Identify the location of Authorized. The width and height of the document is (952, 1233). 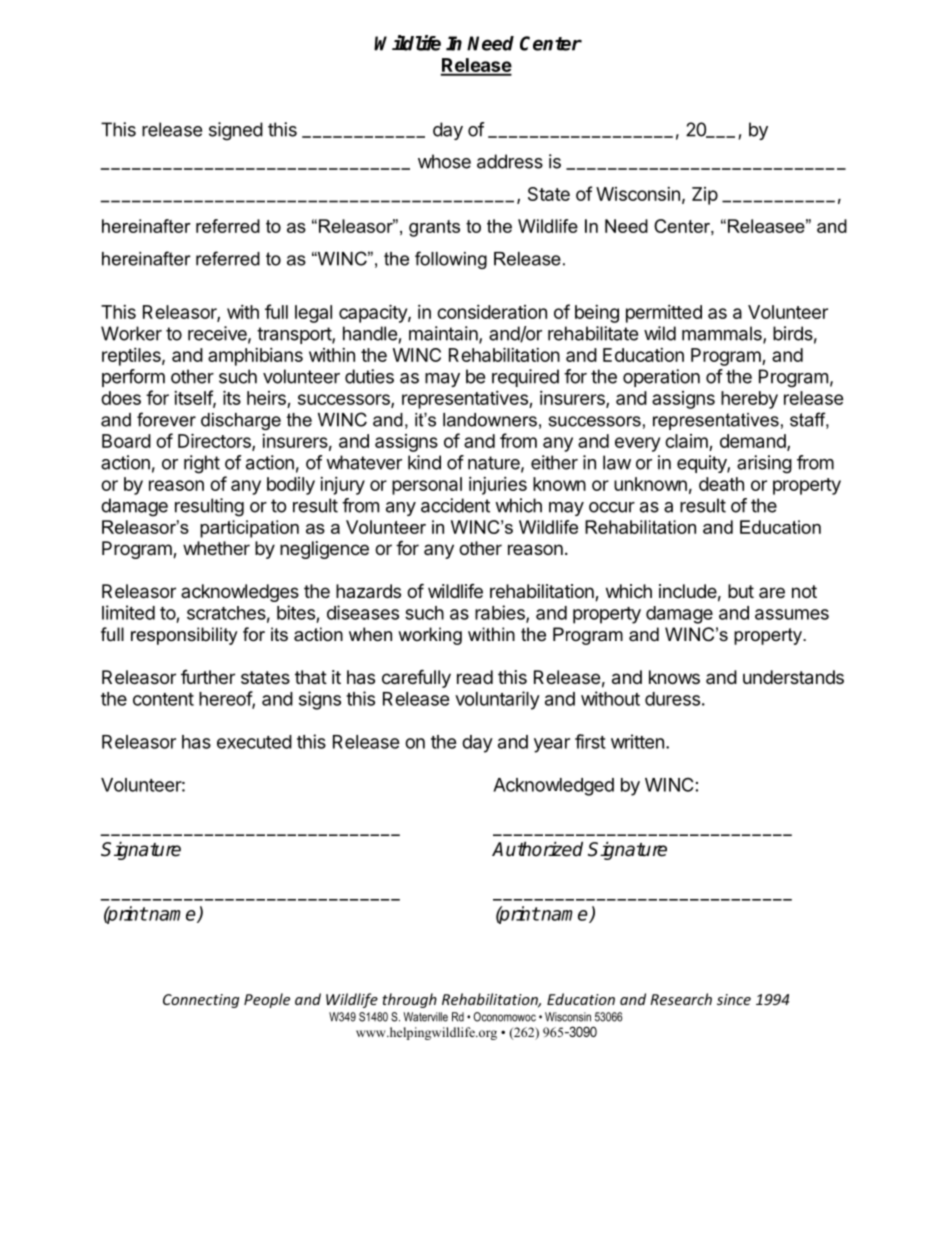
(537, 849).
